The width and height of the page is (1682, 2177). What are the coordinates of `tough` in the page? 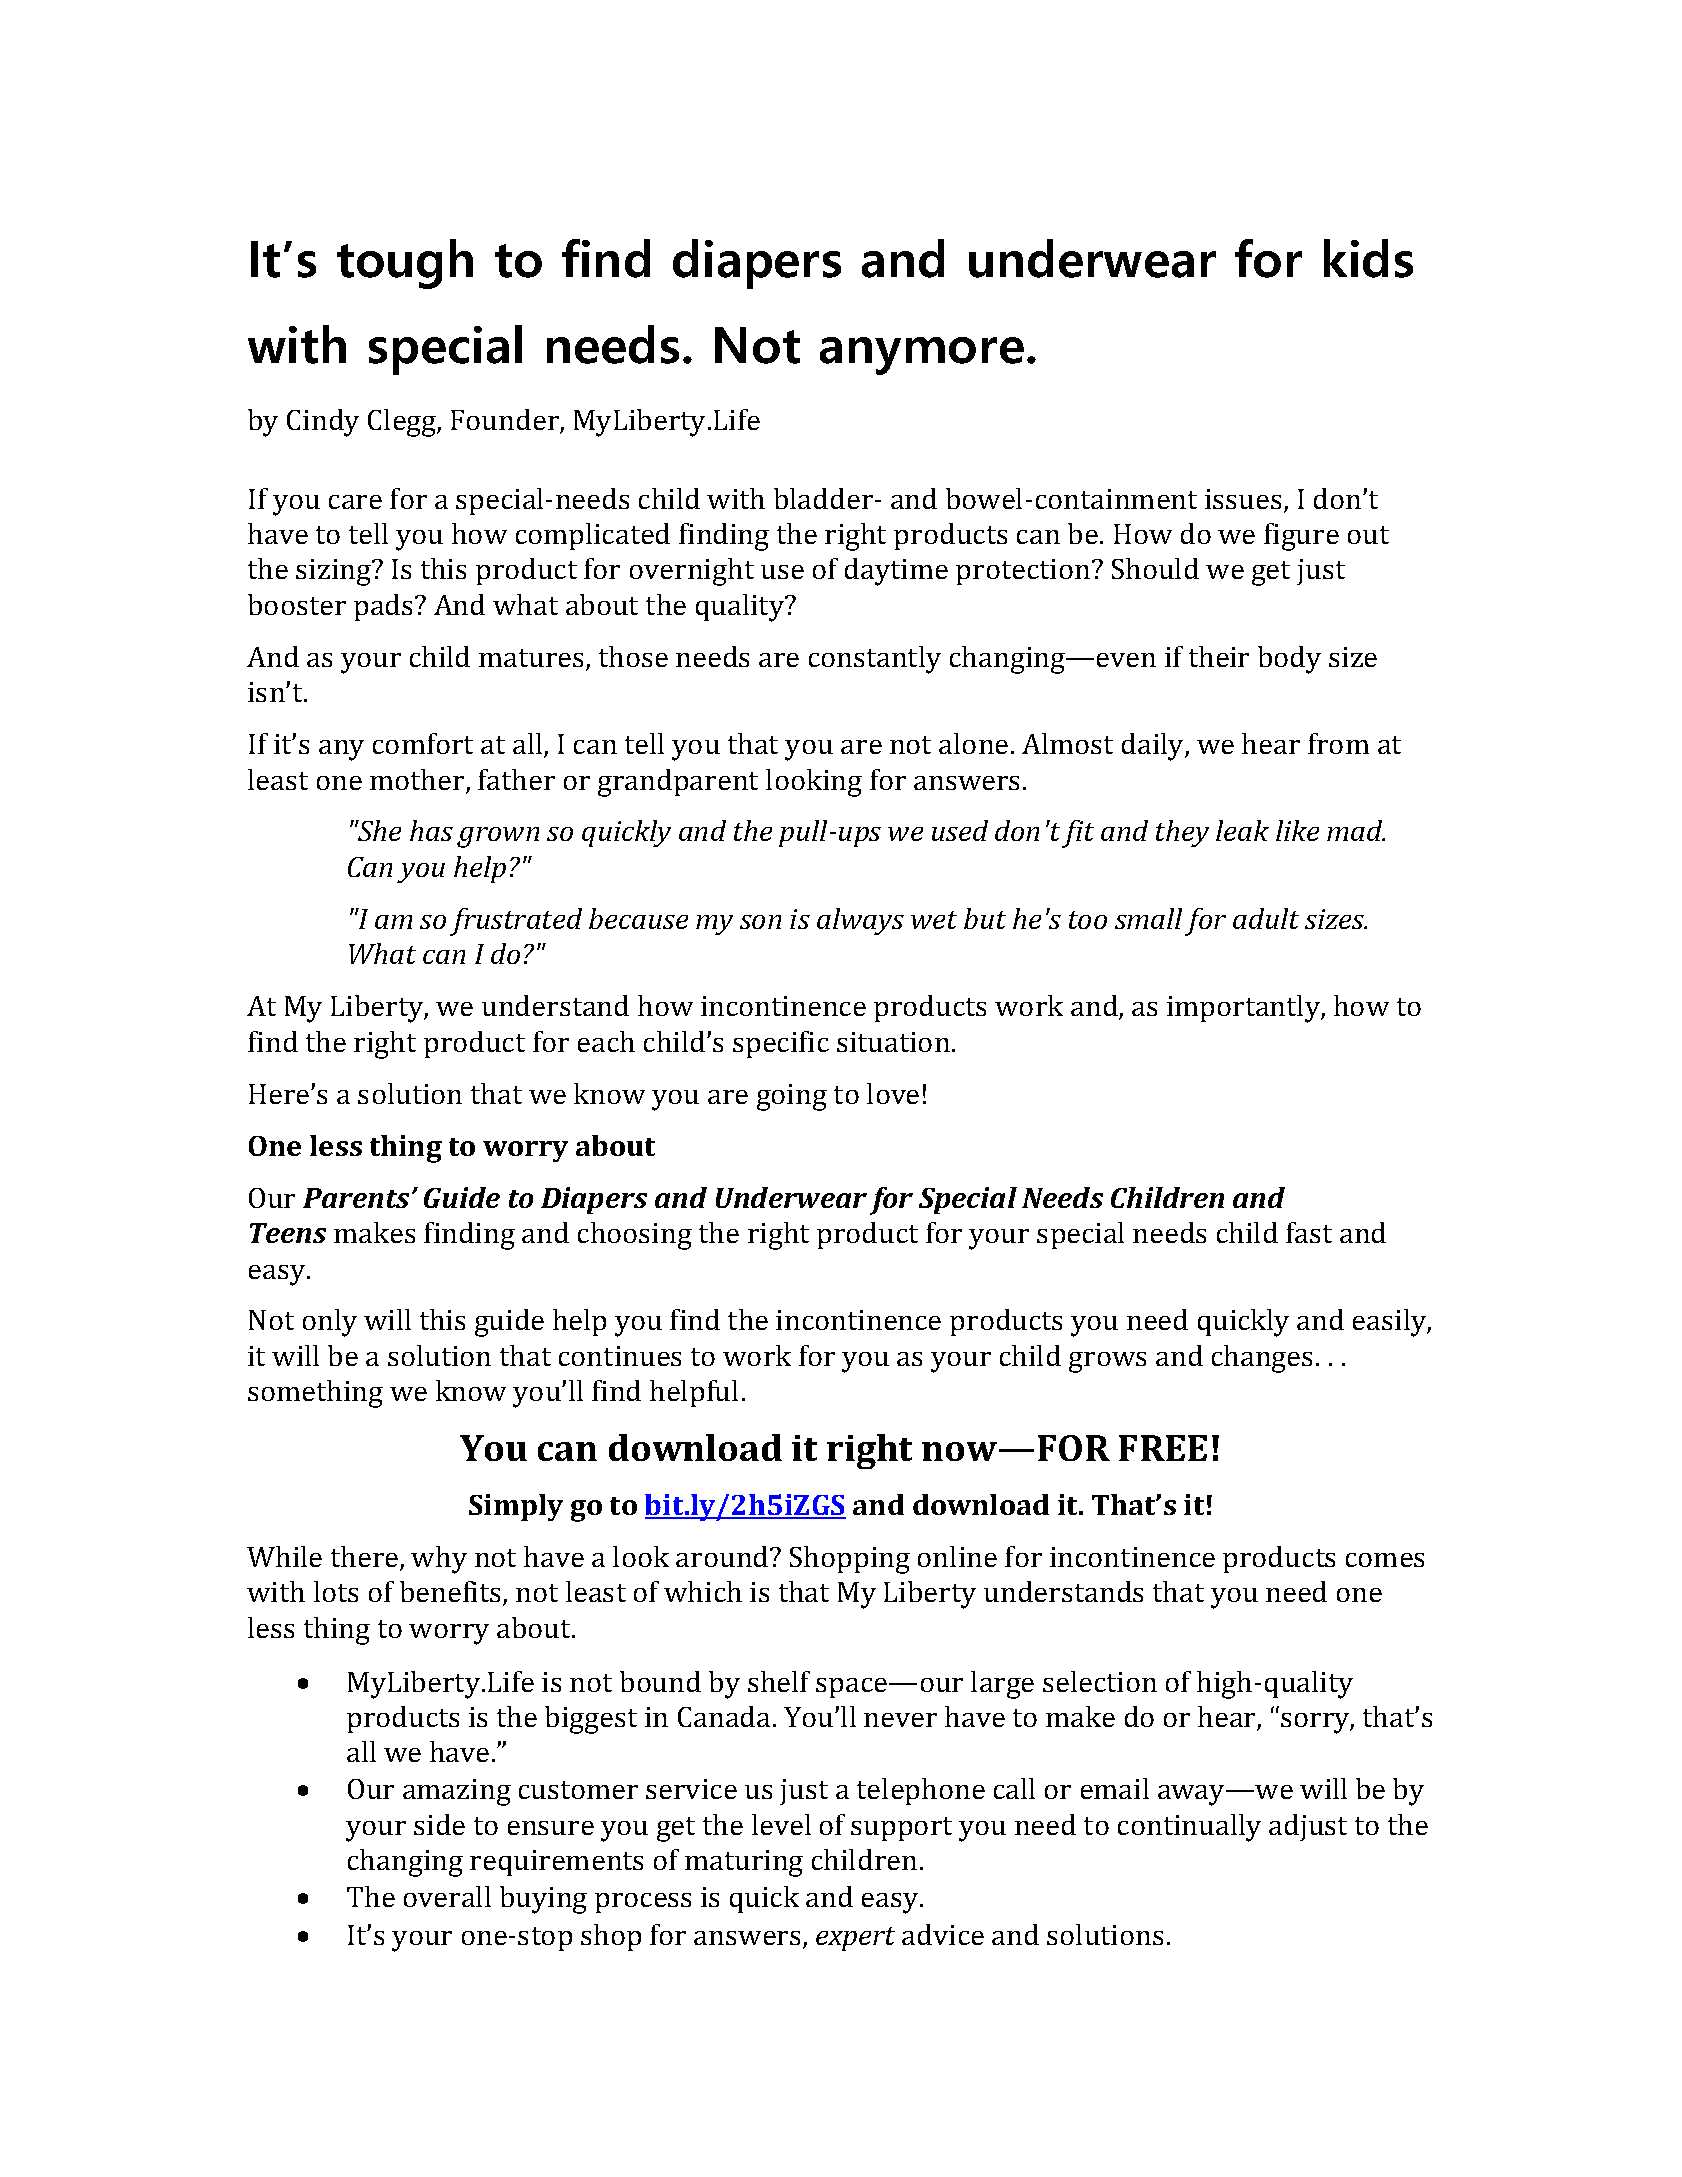 It's located at (405, 264).
